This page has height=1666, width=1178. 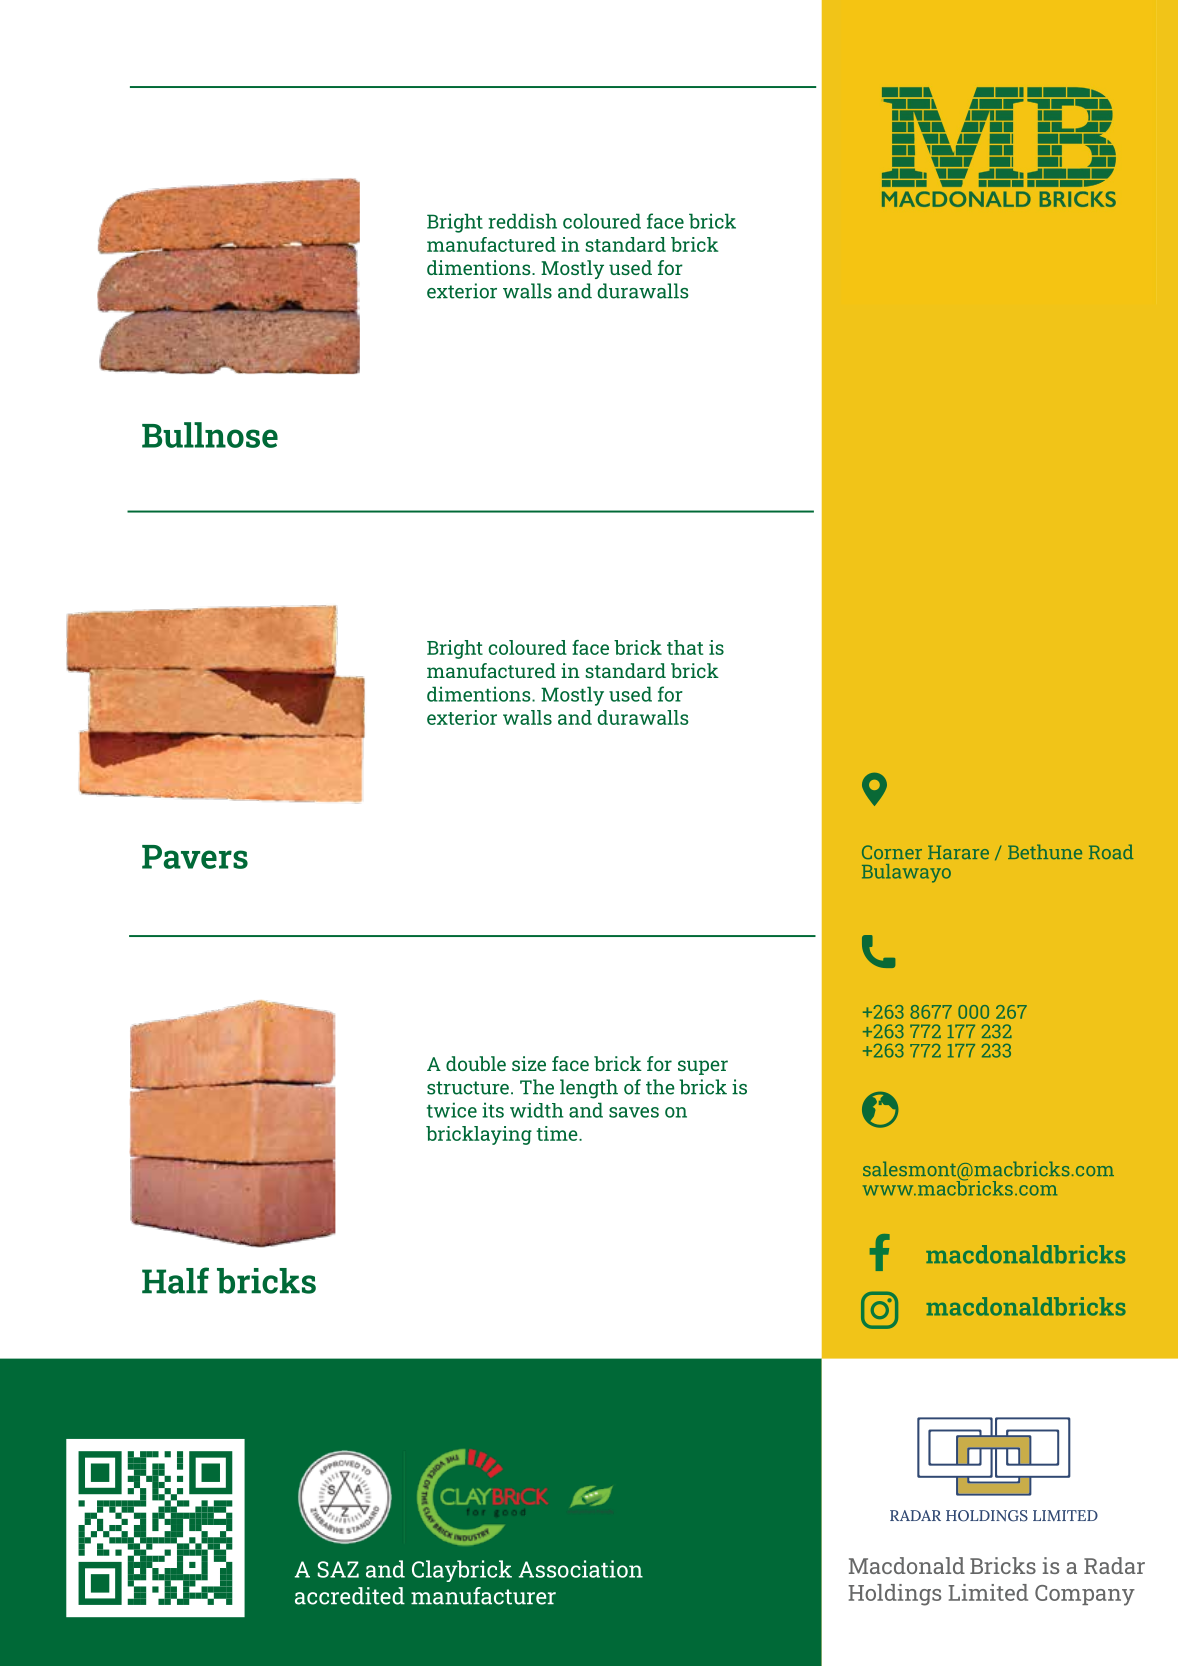 What do you see at coordinates (523, 221) in the page?
I see `reddish` at bounding box center [523, 221].
